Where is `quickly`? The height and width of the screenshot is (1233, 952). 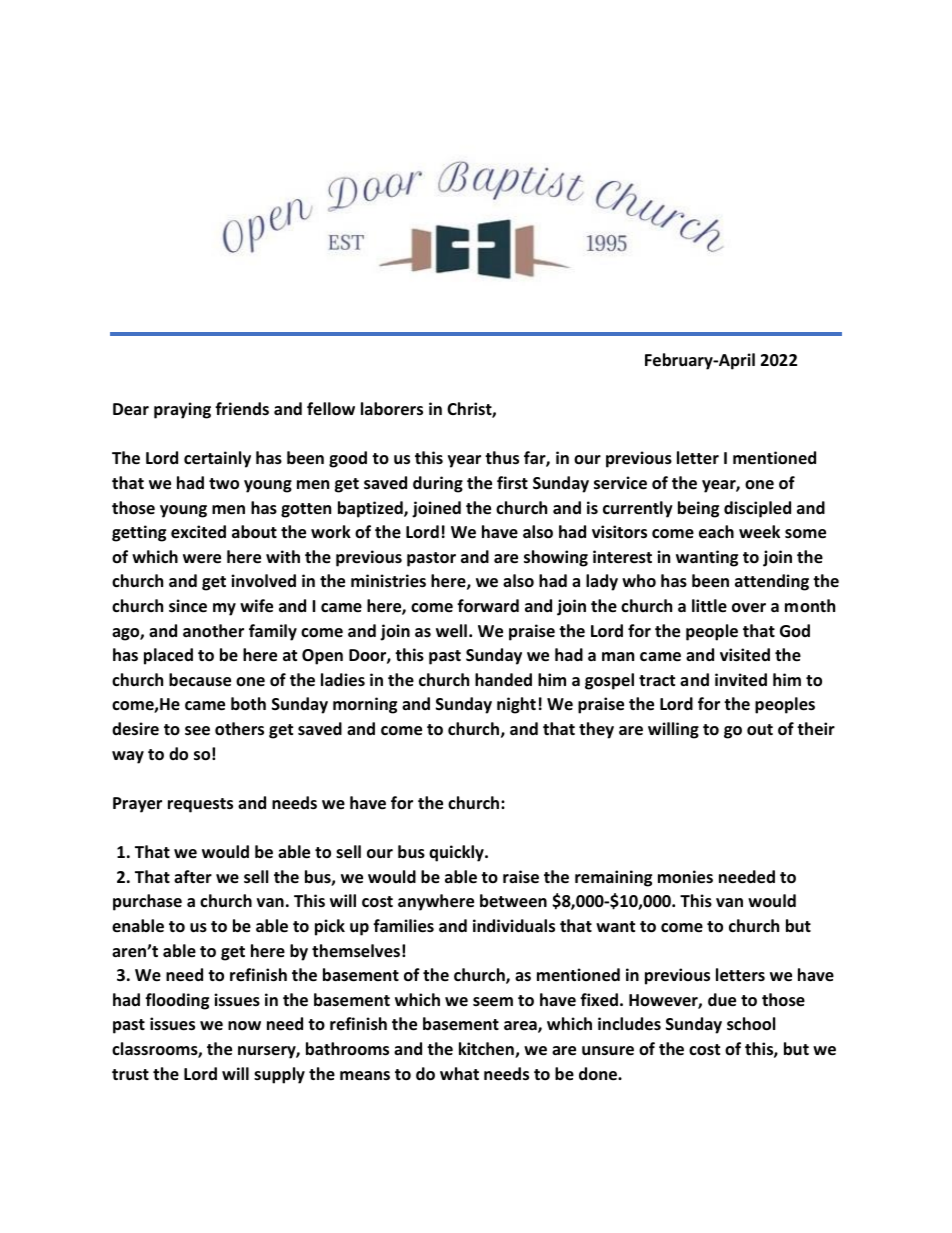 quickly is located at coordinates (457, 853).
